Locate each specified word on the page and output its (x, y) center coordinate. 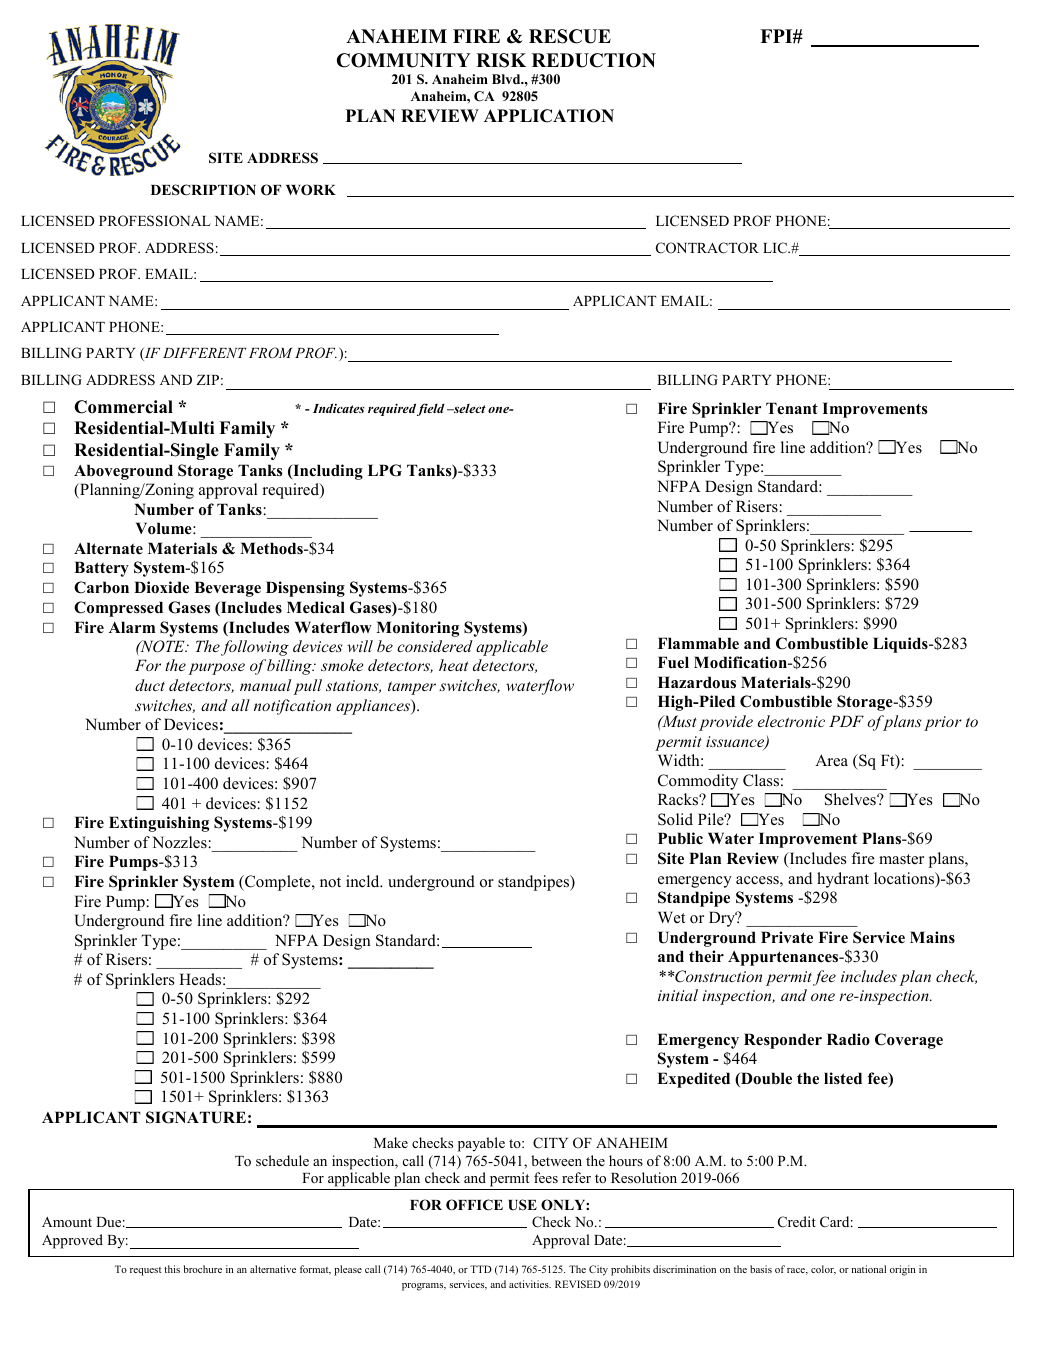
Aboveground (123, 472)
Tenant (792, 408)
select (469, 408)
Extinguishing (159, 824)
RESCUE (570, 36)
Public (680, 838)
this (172, 1269)
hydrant (843, 880)
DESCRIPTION (203, 190)
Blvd (507, 79)
